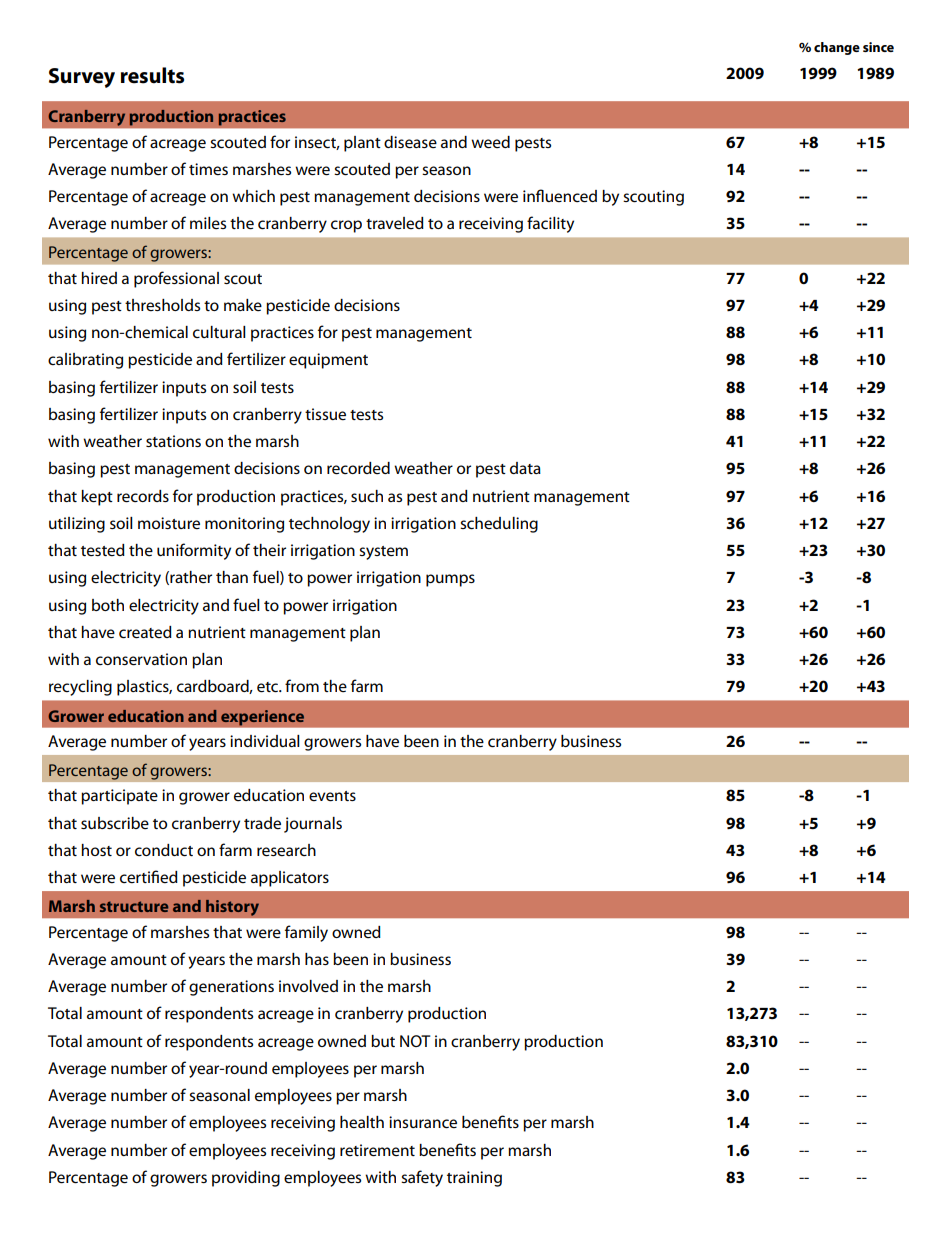 This screenshot has width=952, height=1233. I want to click on weed, so click(490, 142).
